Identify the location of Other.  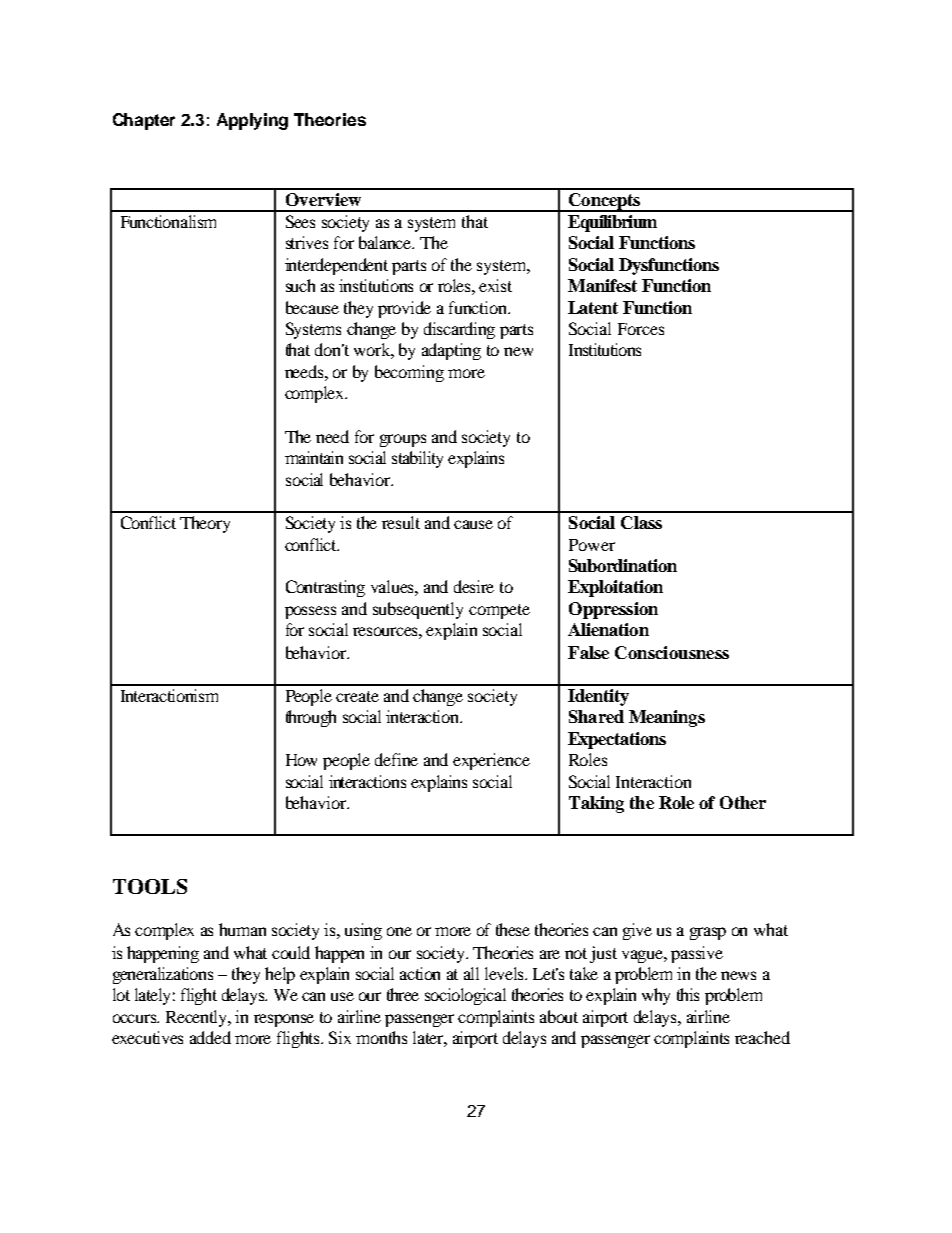
(743, 802).
